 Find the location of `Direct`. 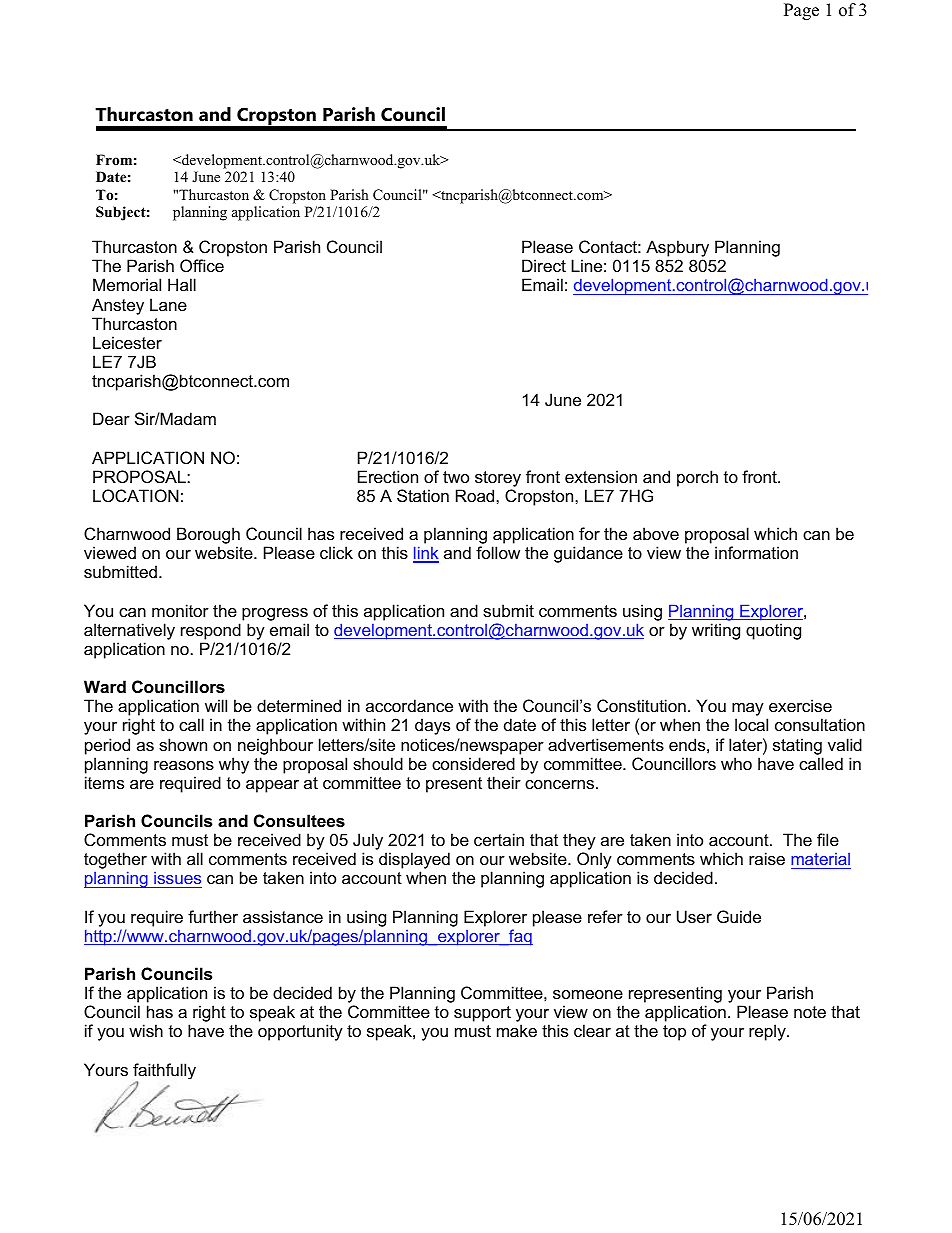

Direct is located at coordinates (544, 265).
